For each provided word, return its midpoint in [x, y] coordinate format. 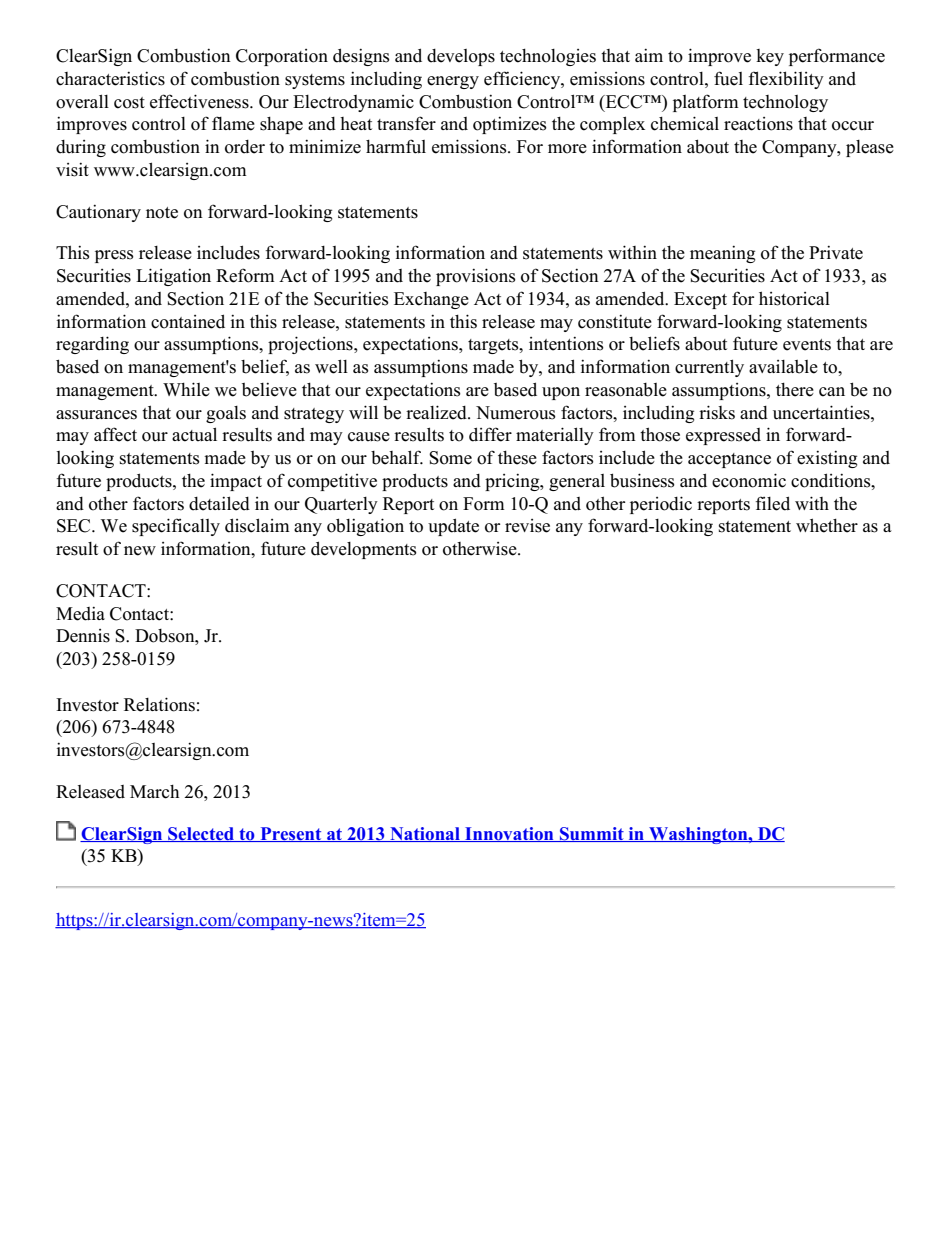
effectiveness [200, 101]
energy [453, 82]
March [154, 792]
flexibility [786, 80]
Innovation [509, 834]
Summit [592, 834]
